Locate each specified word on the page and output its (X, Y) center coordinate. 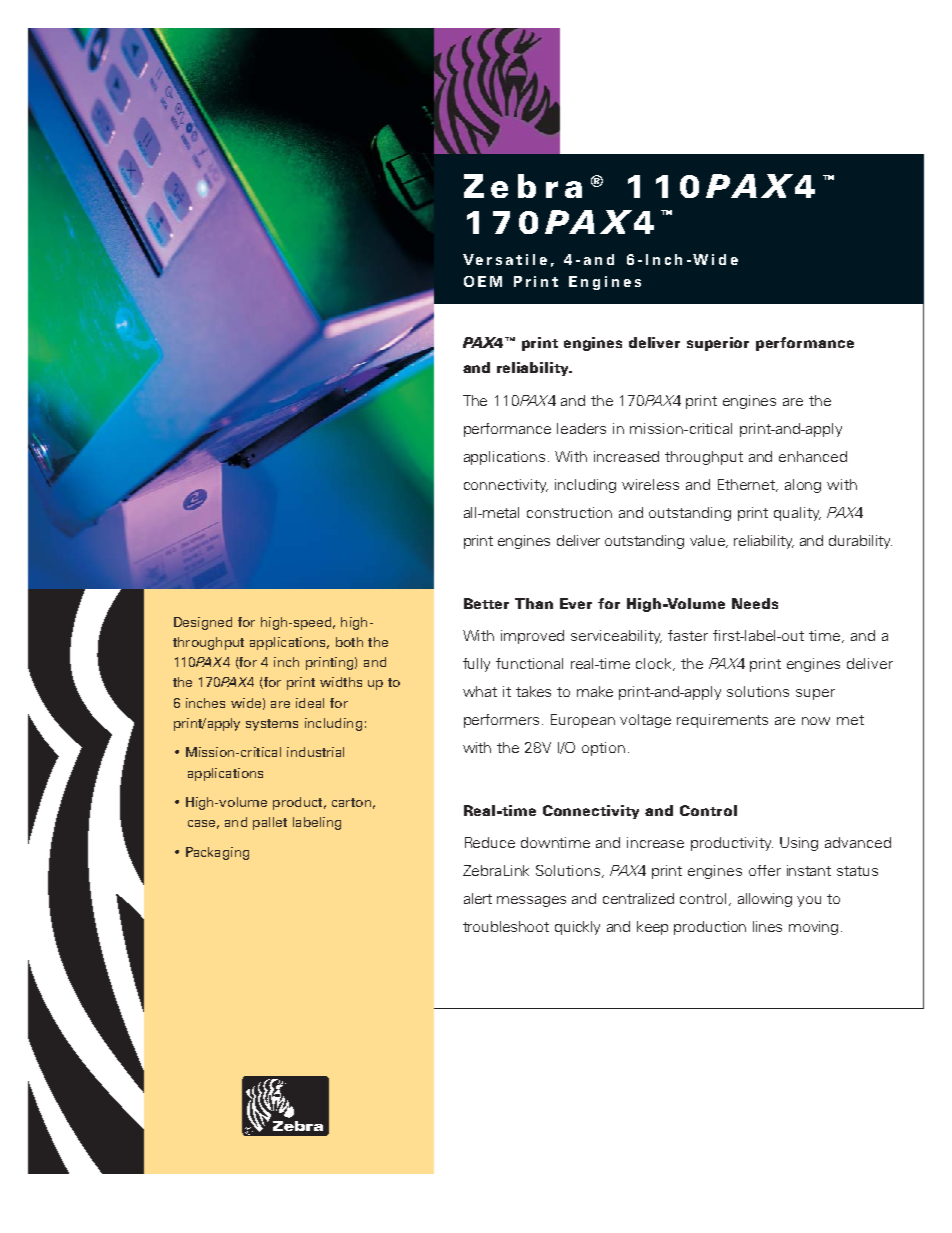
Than (534, 603)
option (603, 749)
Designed (203, 623)
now (816, 721)
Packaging (217, 853)
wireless (650, 484)
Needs (755, 603)
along (803, 486)
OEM (483, 281)
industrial (315, 752)
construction (569, 512)
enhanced (813, 456)
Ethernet (748, 485)
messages (531, 901)
